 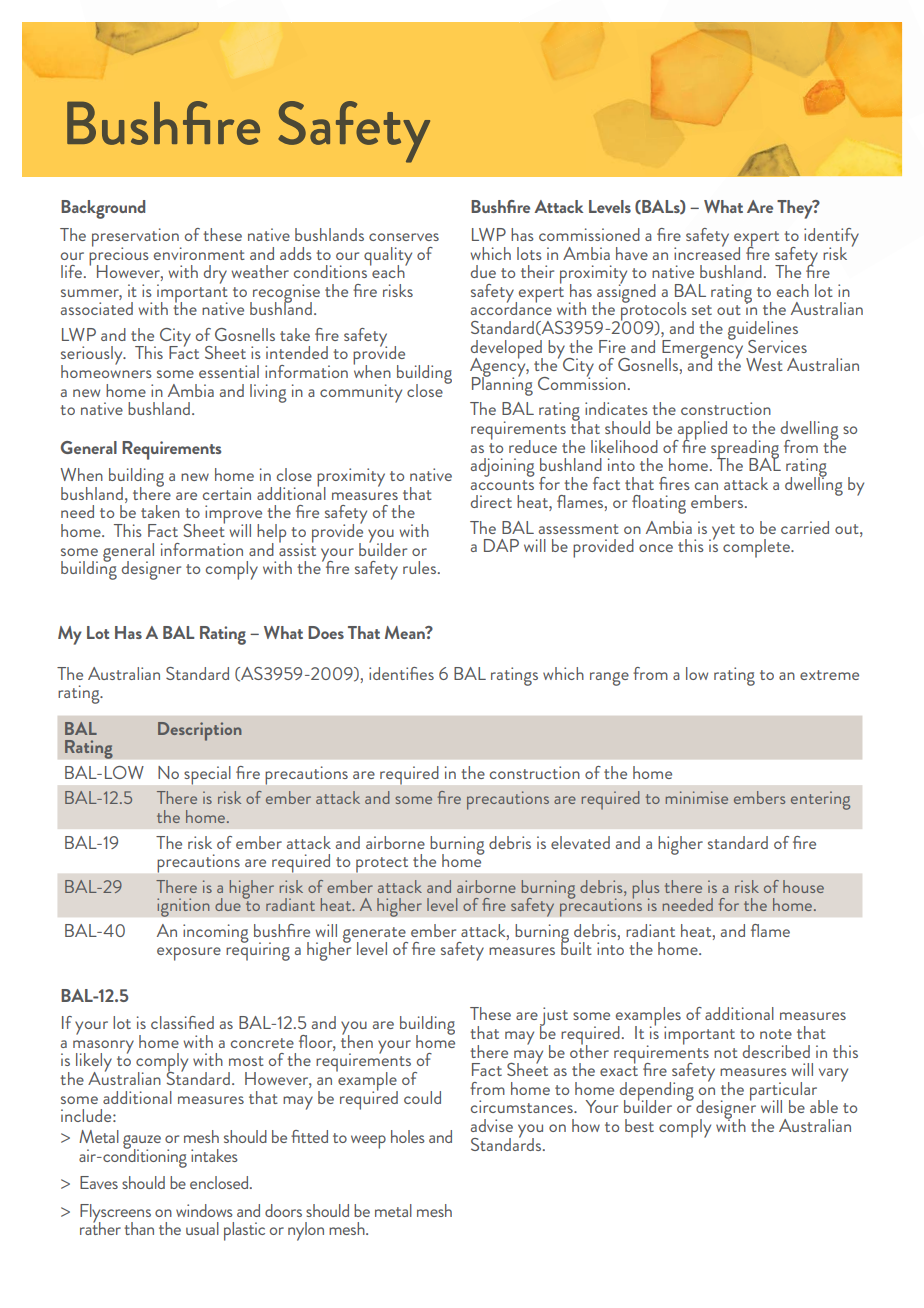 I want to click on windows, so click(x=204, y=1210).
